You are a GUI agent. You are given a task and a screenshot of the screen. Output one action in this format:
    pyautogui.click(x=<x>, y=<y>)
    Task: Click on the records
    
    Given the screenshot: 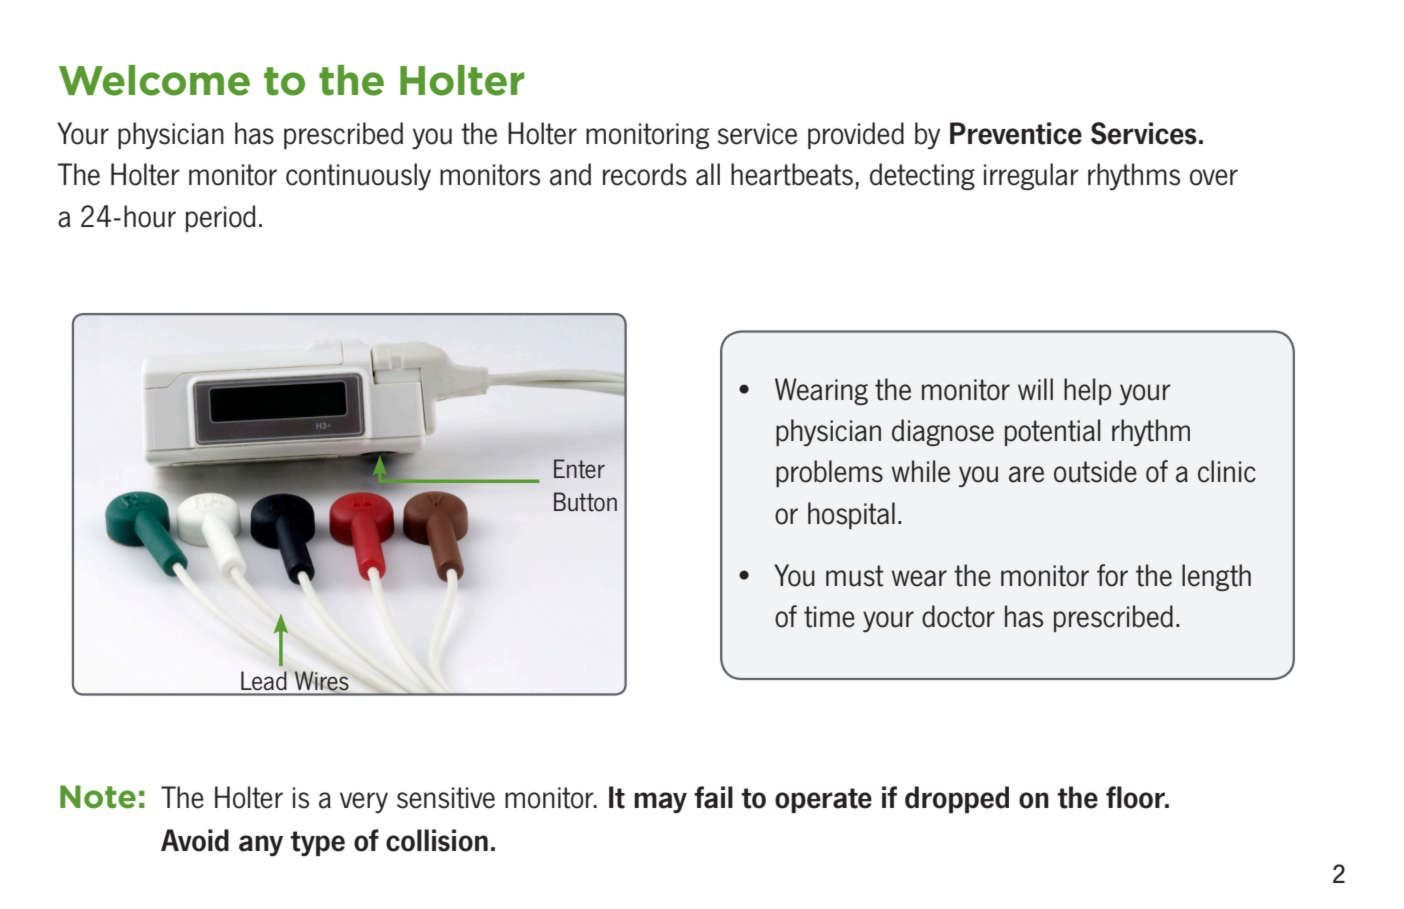 What is the action you would take?
    pyautogui.click(x=645, y=174)
